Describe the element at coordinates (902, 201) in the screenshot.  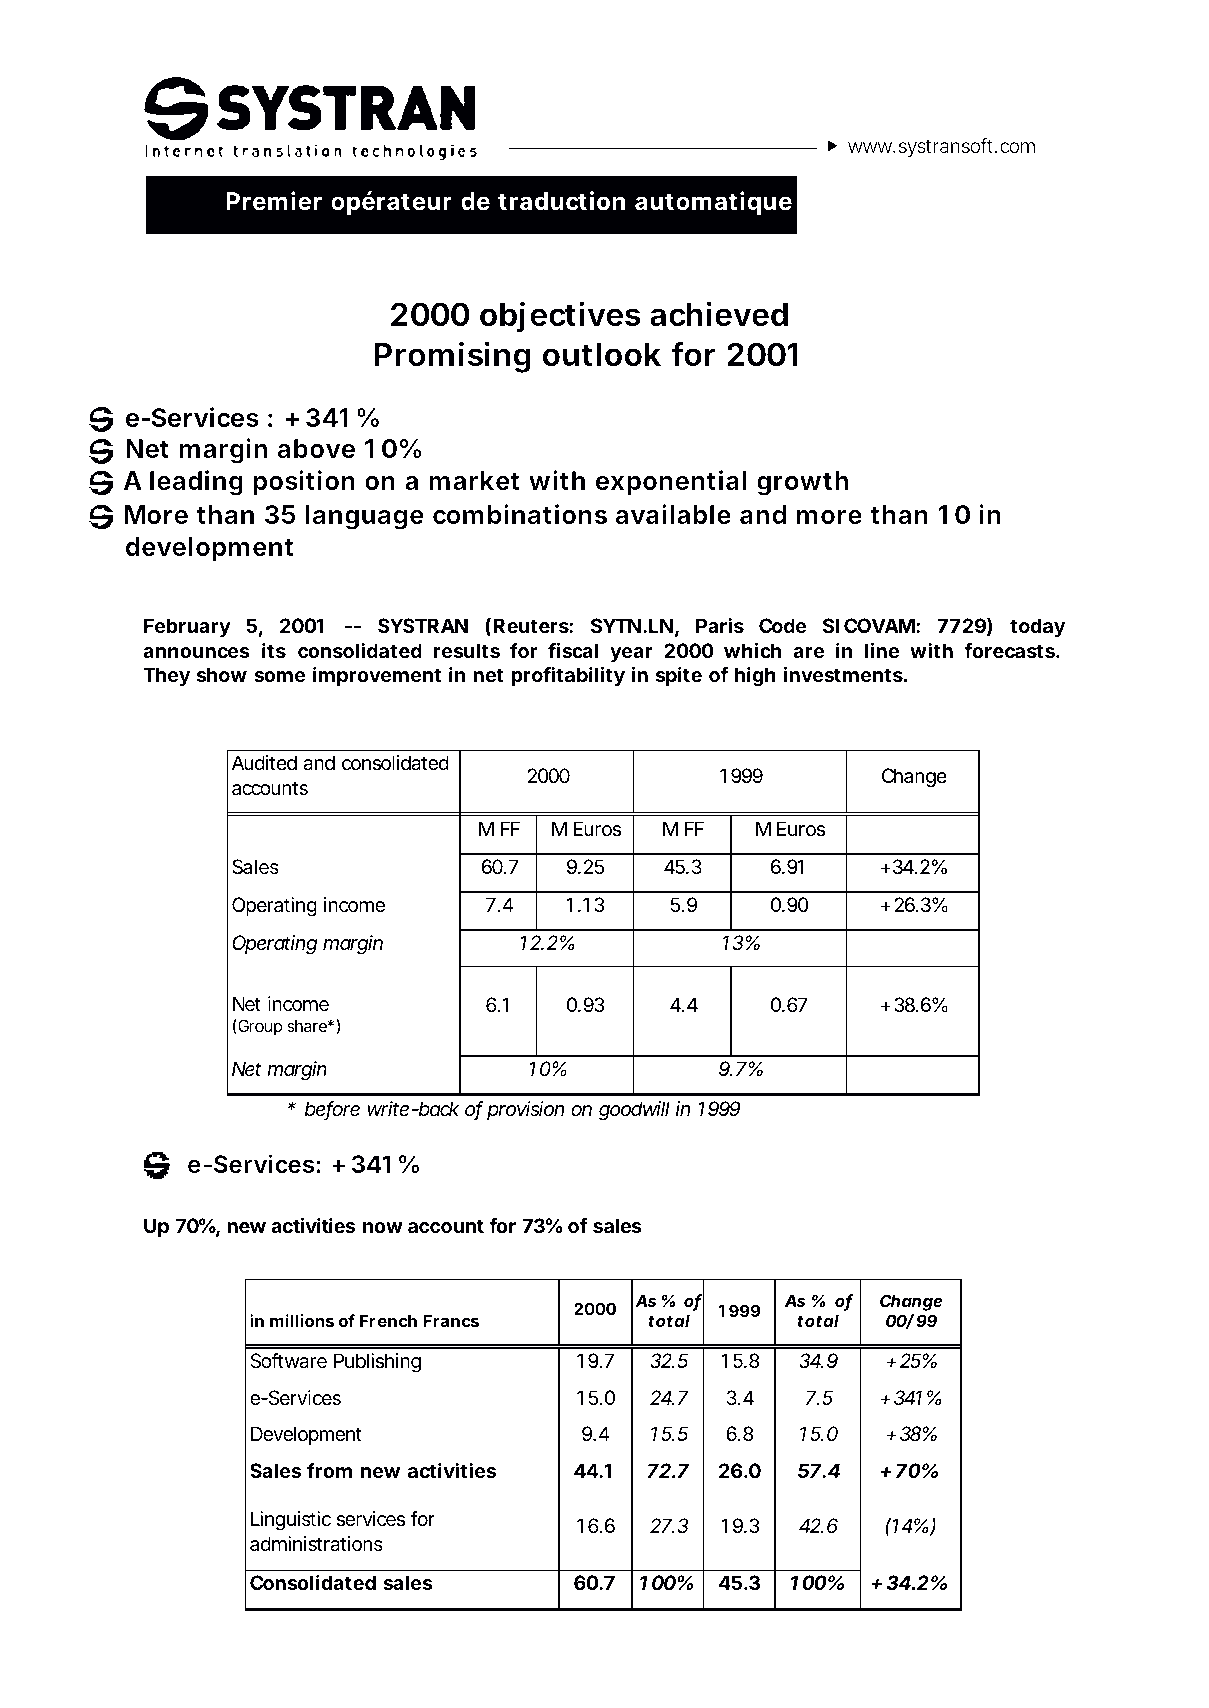
I see `Internet` at that location.
